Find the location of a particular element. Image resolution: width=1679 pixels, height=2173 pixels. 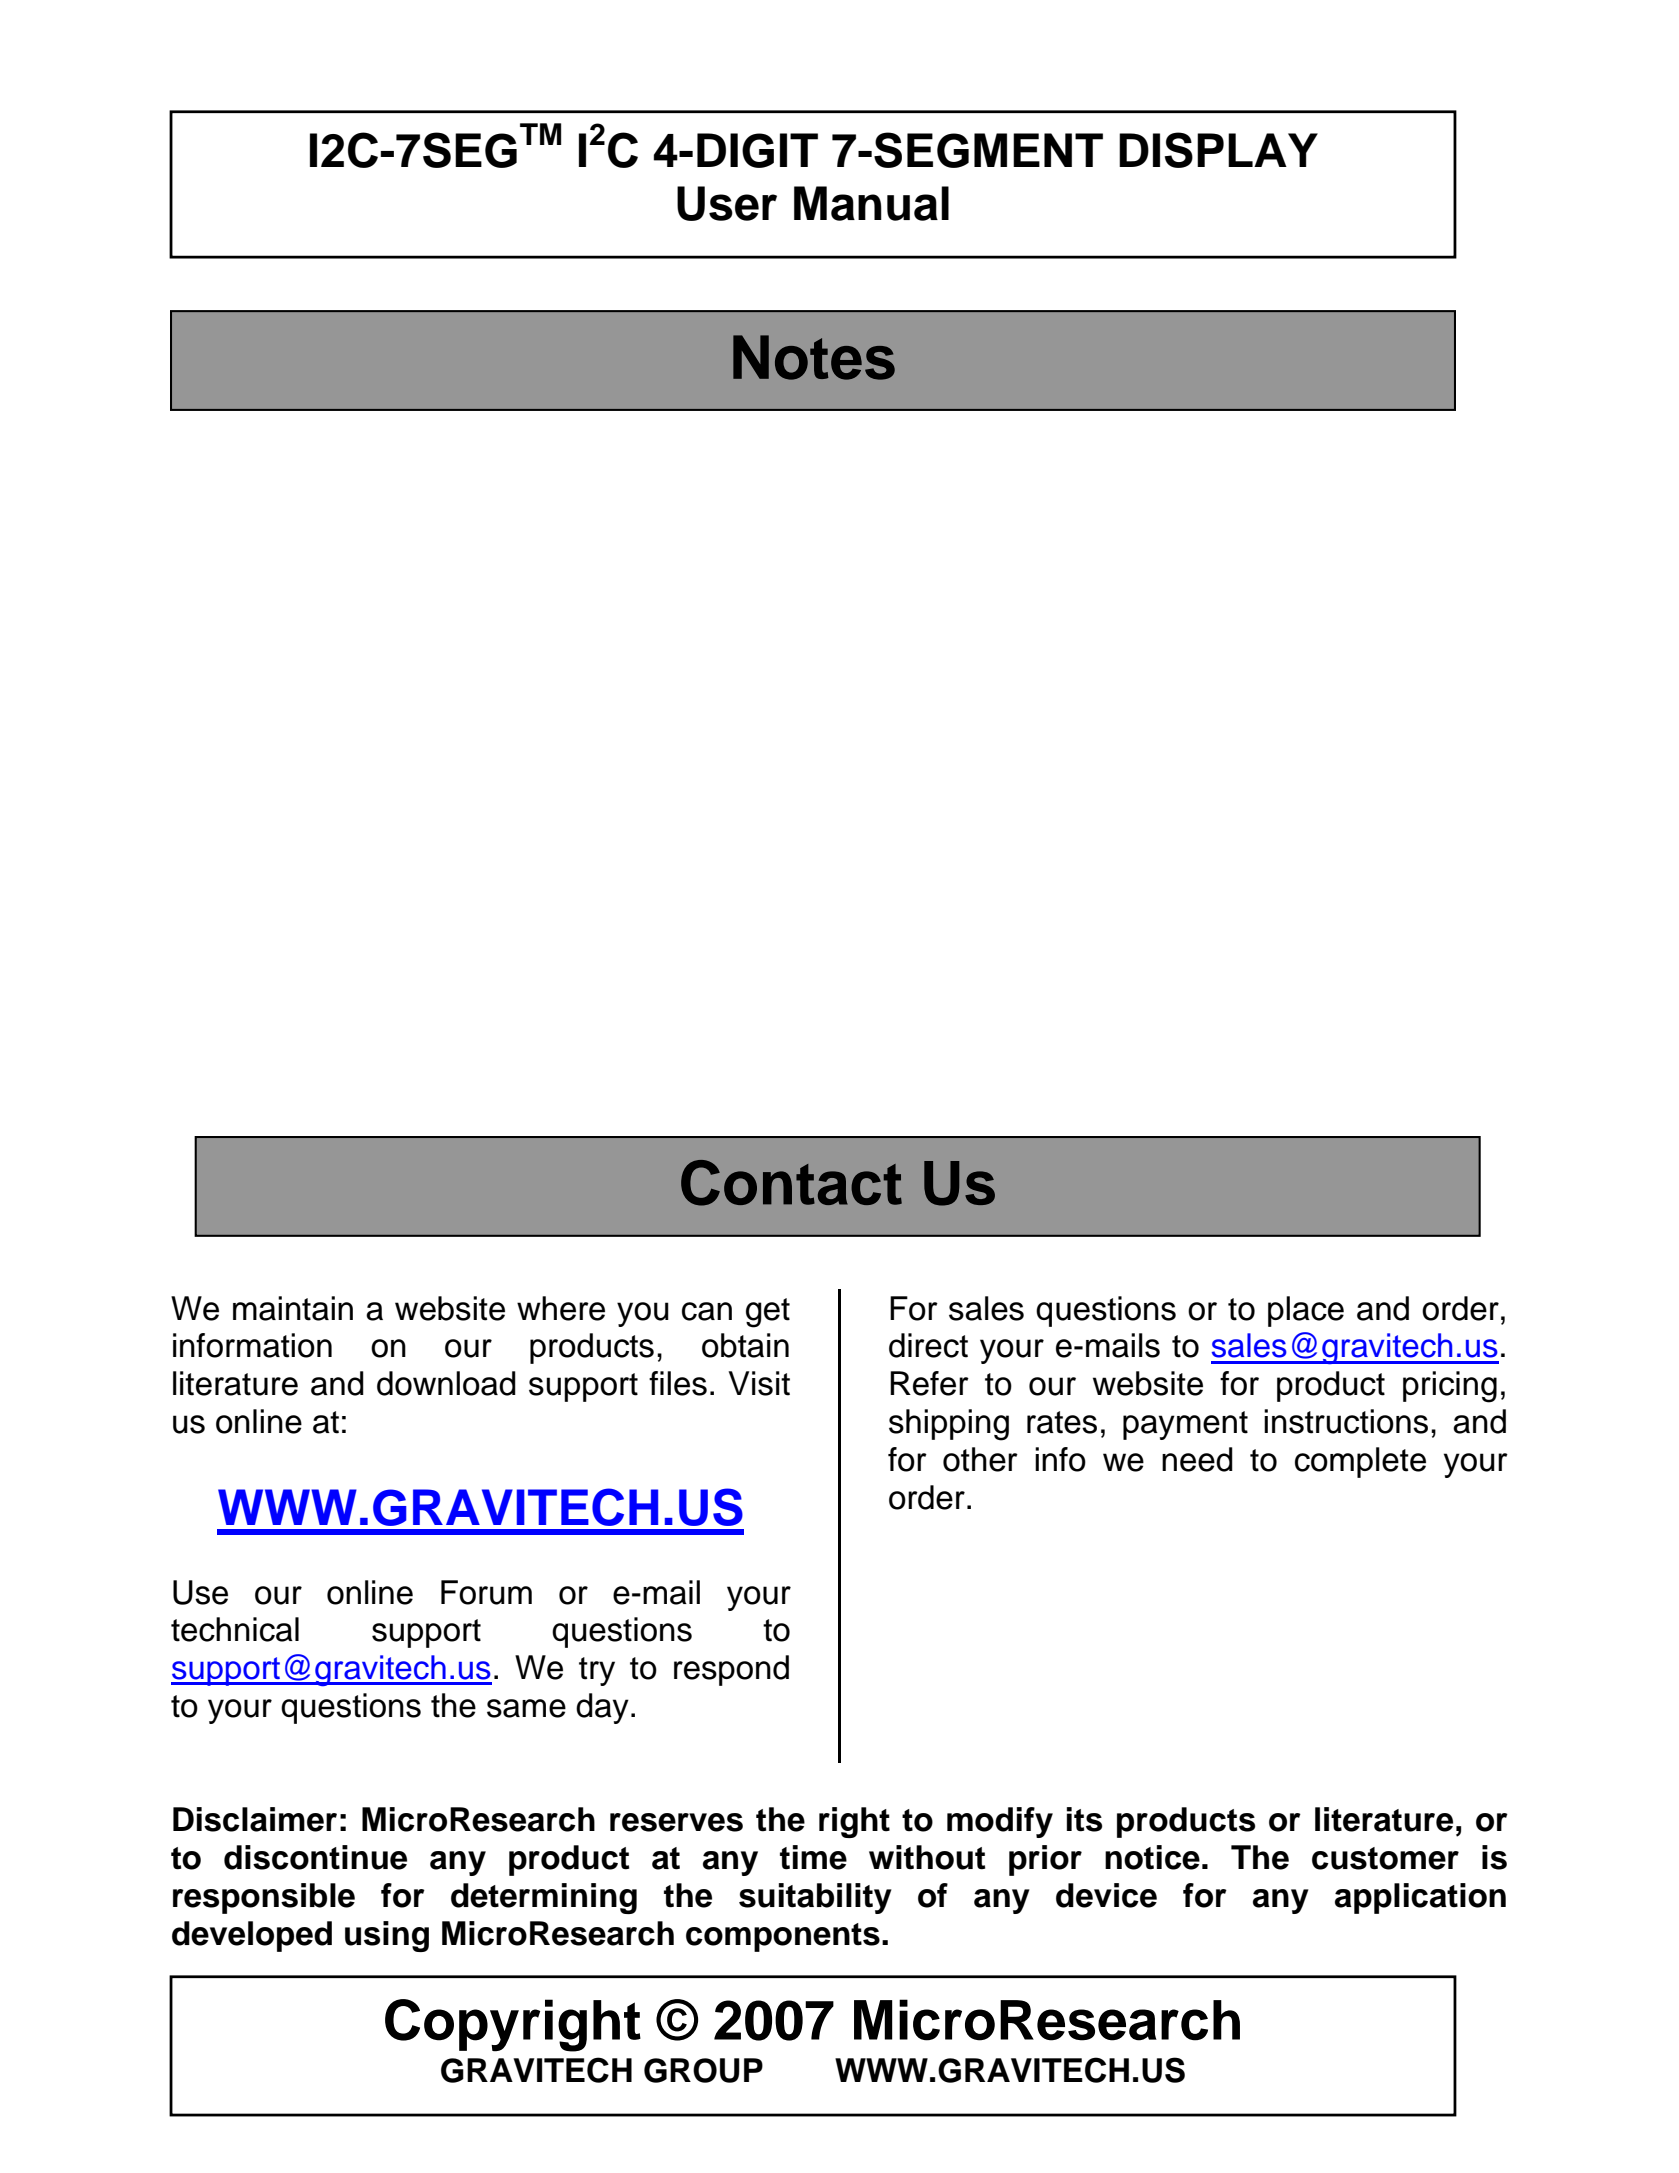

components is located at coordinates (783, 1937).
